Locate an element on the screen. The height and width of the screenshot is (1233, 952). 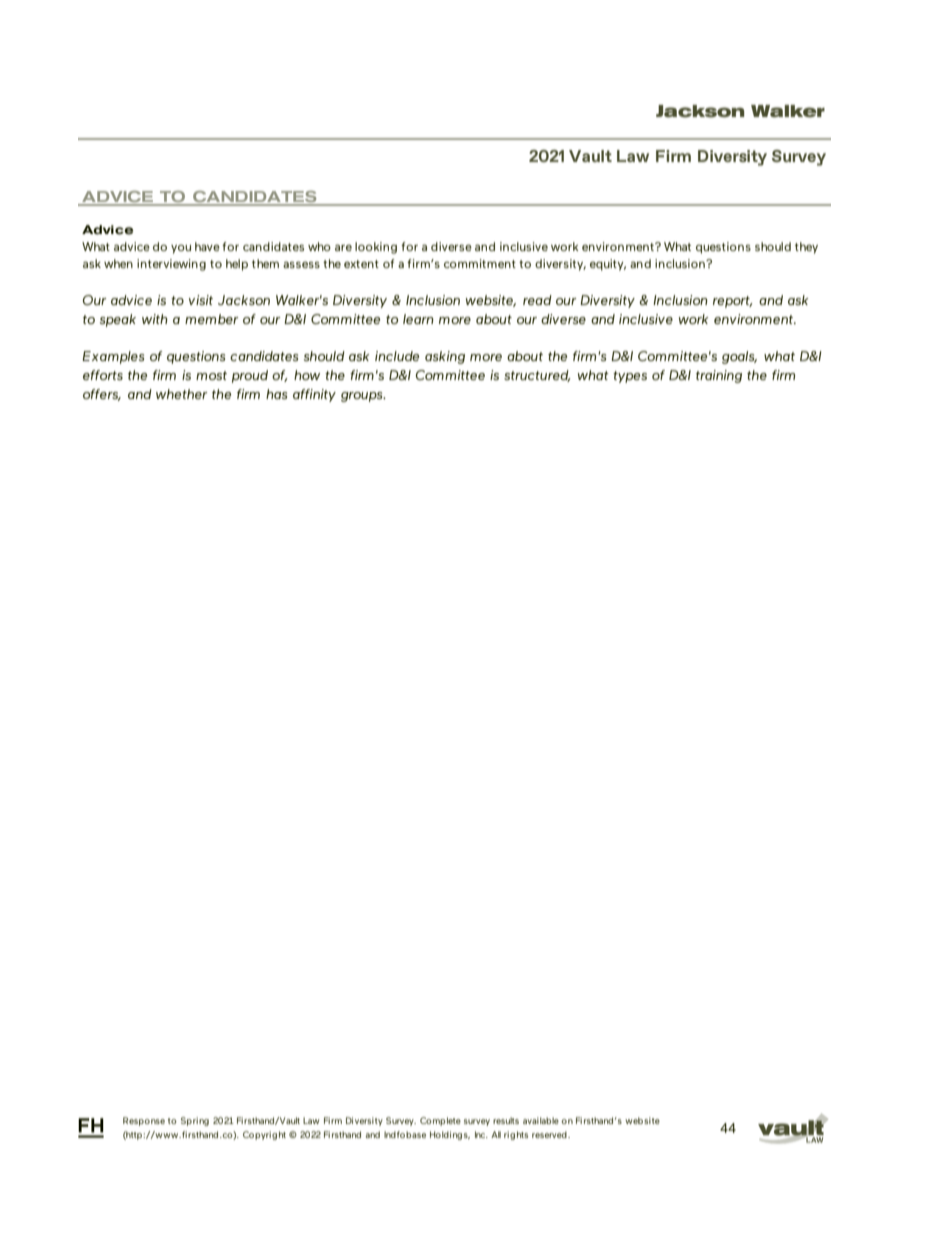
interviewing is located at coordinates (171, 265).
